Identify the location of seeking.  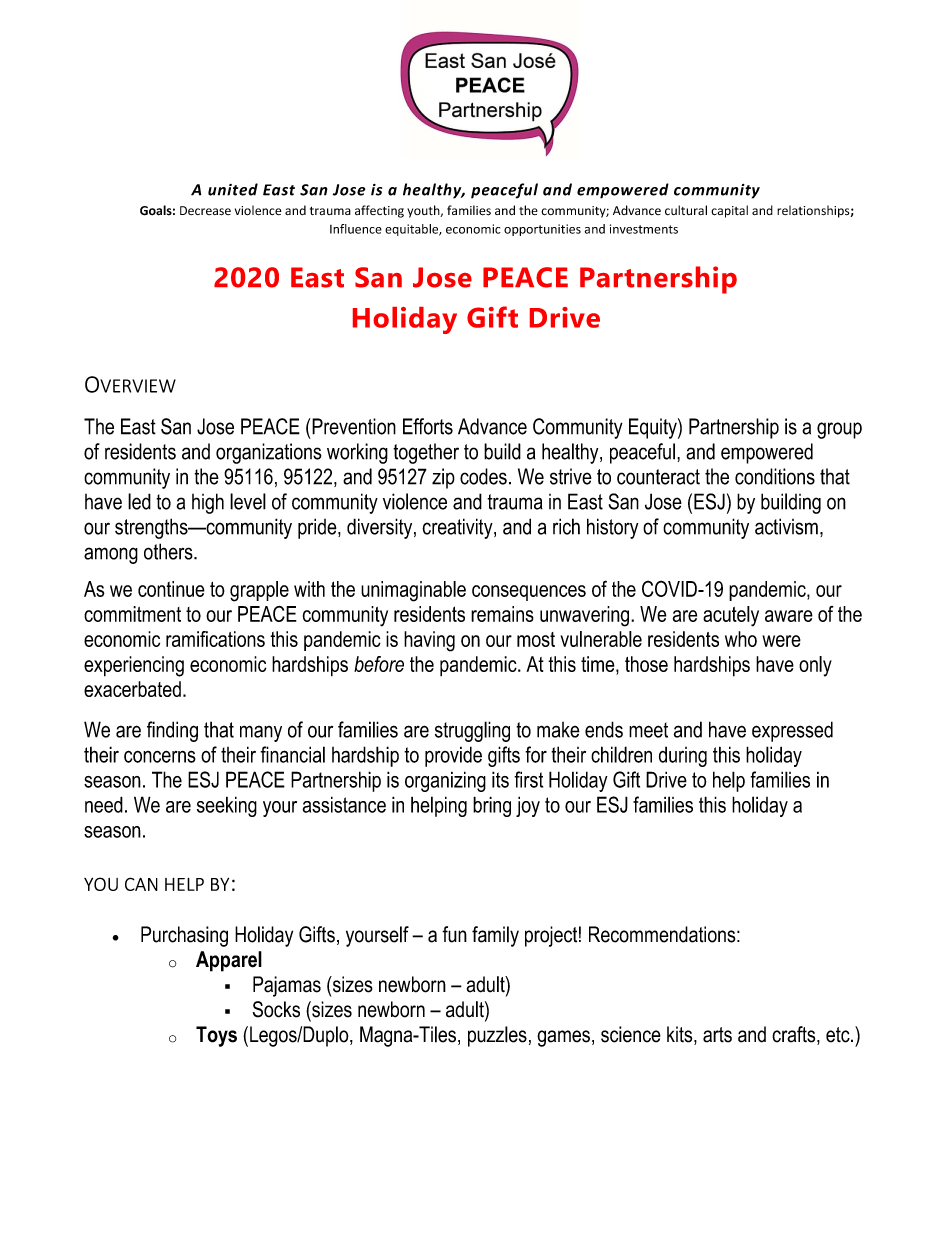
(227, 806).
